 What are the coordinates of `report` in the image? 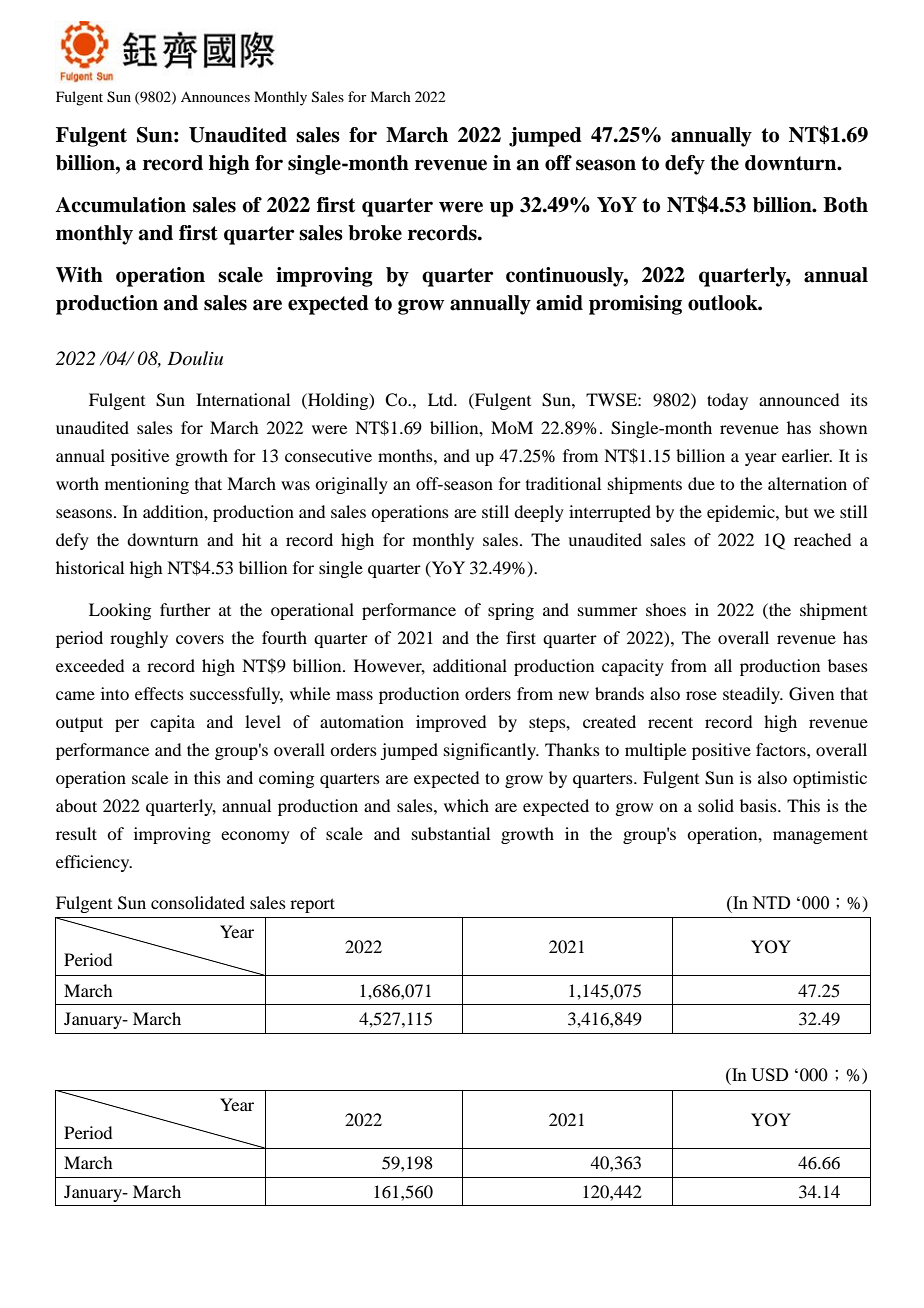 It's located at (312, 905).
